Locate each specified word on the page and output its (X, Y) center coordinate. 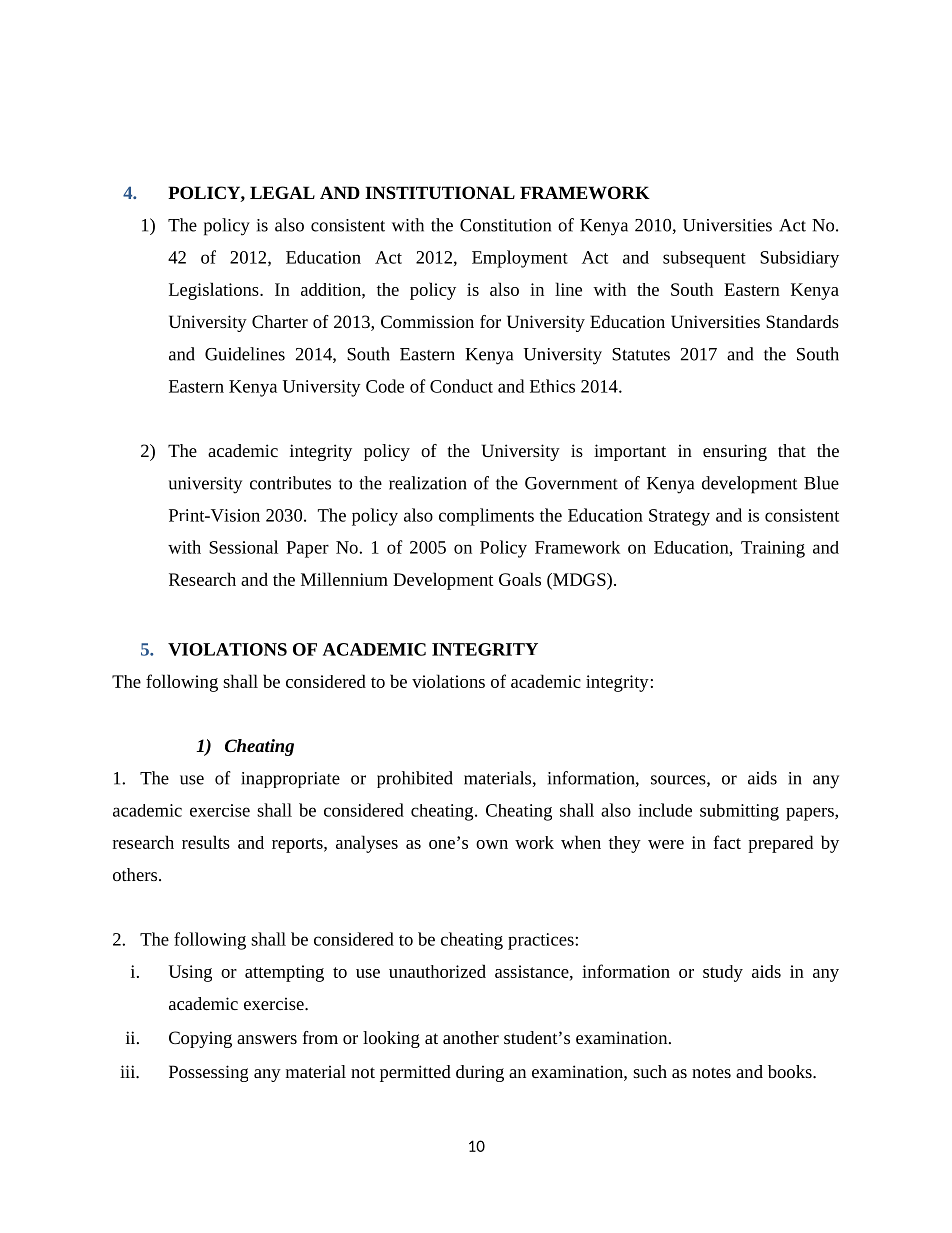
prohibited (415, 779)
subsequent (704, 259)
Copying (200, 1039)
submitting (739, 812)
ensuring (735, 452)
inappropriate (290, 780)
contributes (290, 483)
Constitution (505, 225)
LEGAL (282, 192)
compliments (486, 517)
